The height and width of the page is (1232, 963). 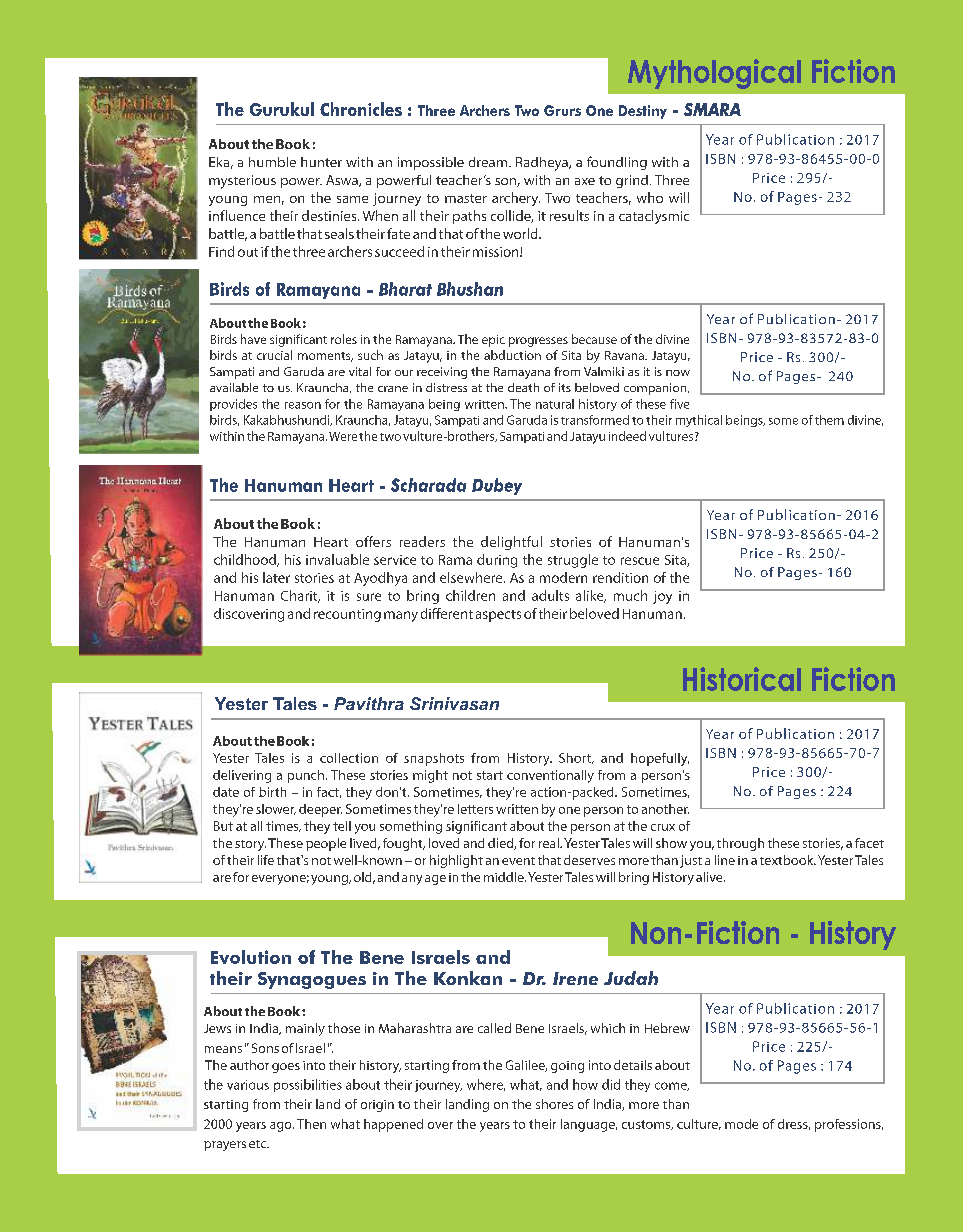 What do you see at coordinates (550, 776) in the page?
I see `conventionally` at bounding box center [550, 776].
